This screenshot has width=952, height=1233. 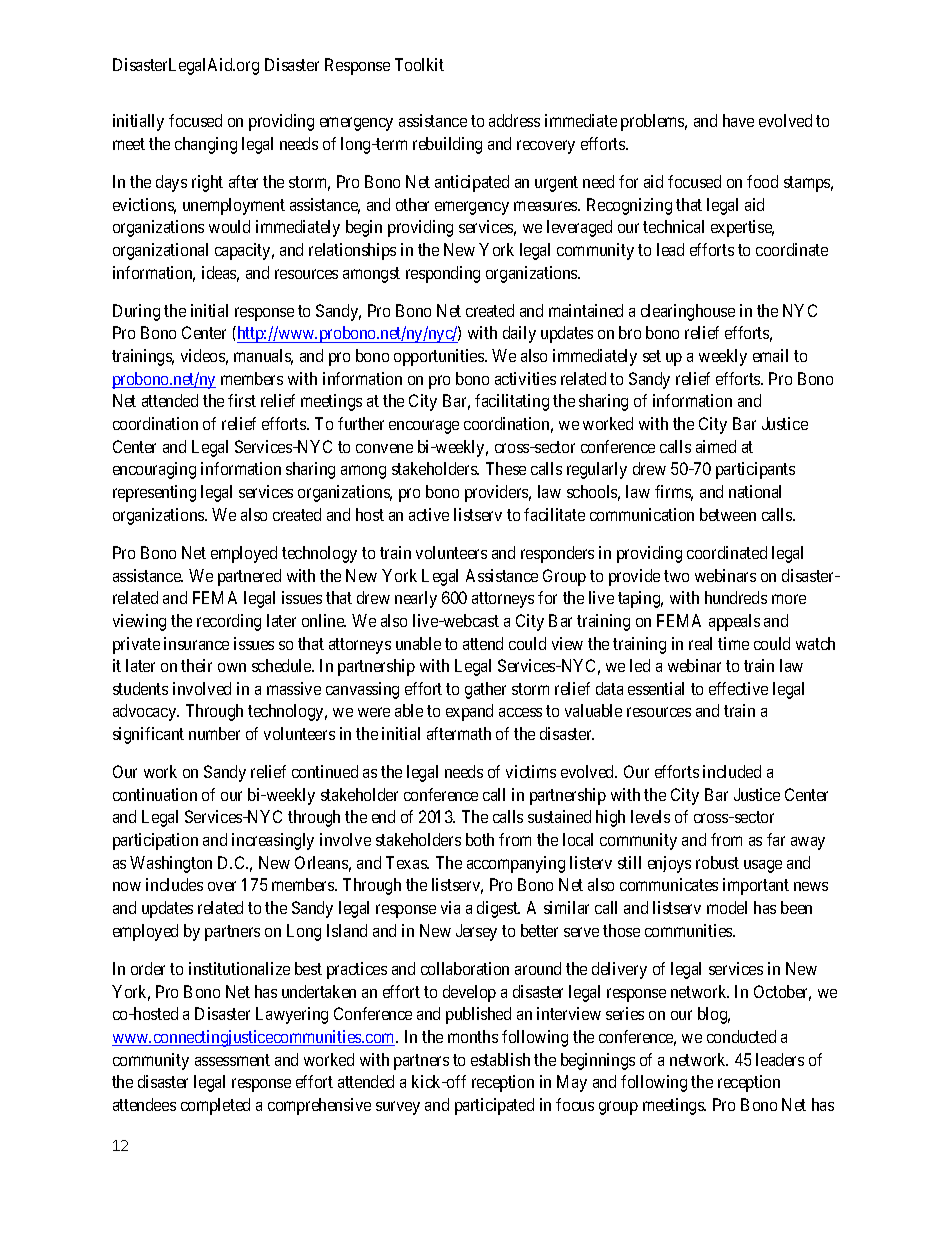 What do you see at coordinates (206, 145) in the screenshot?
I see `changing` at bounding box center [206, 145].
